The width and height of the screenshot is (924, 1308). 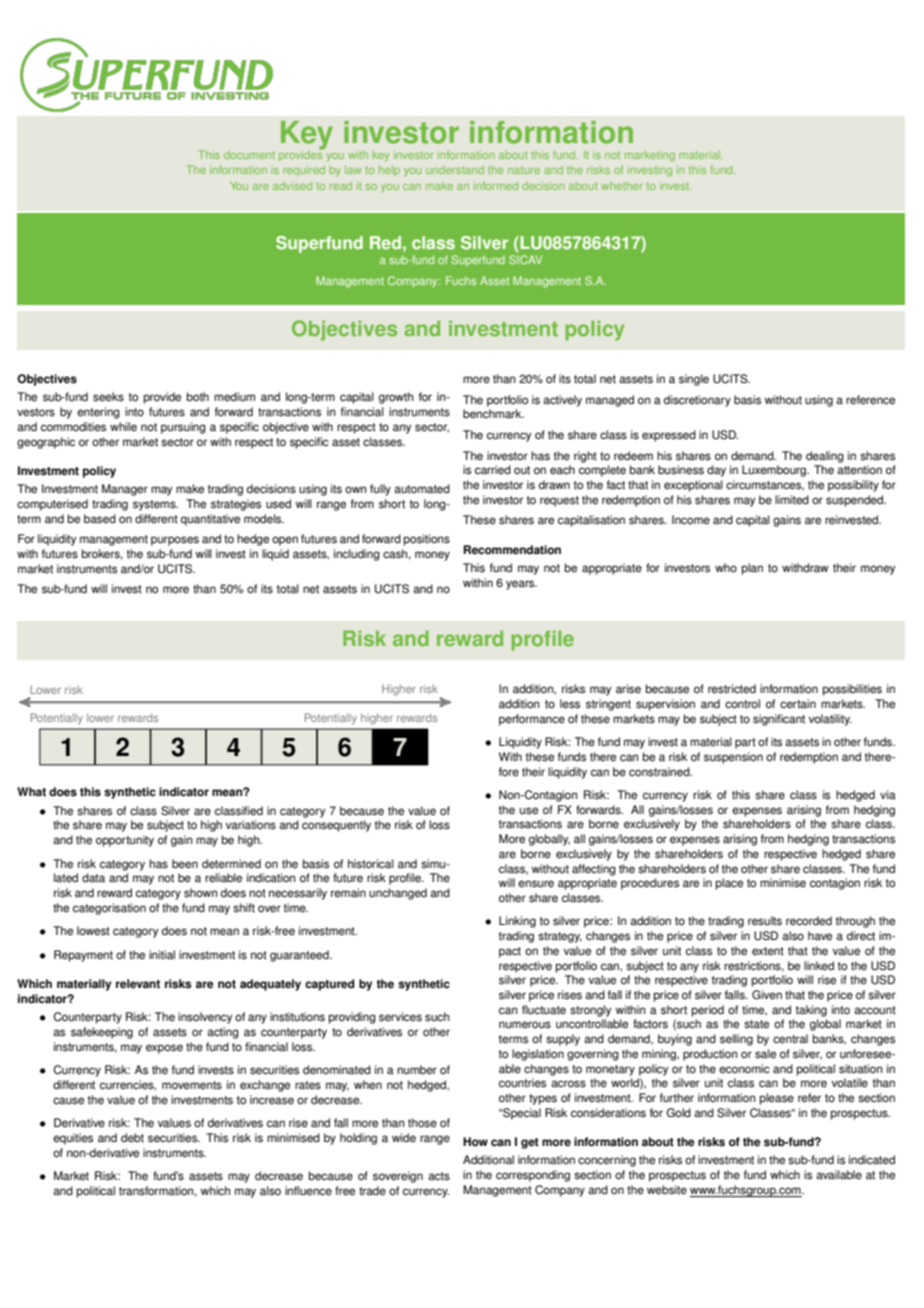 I want to click on place, so click(x=729, y=884).
